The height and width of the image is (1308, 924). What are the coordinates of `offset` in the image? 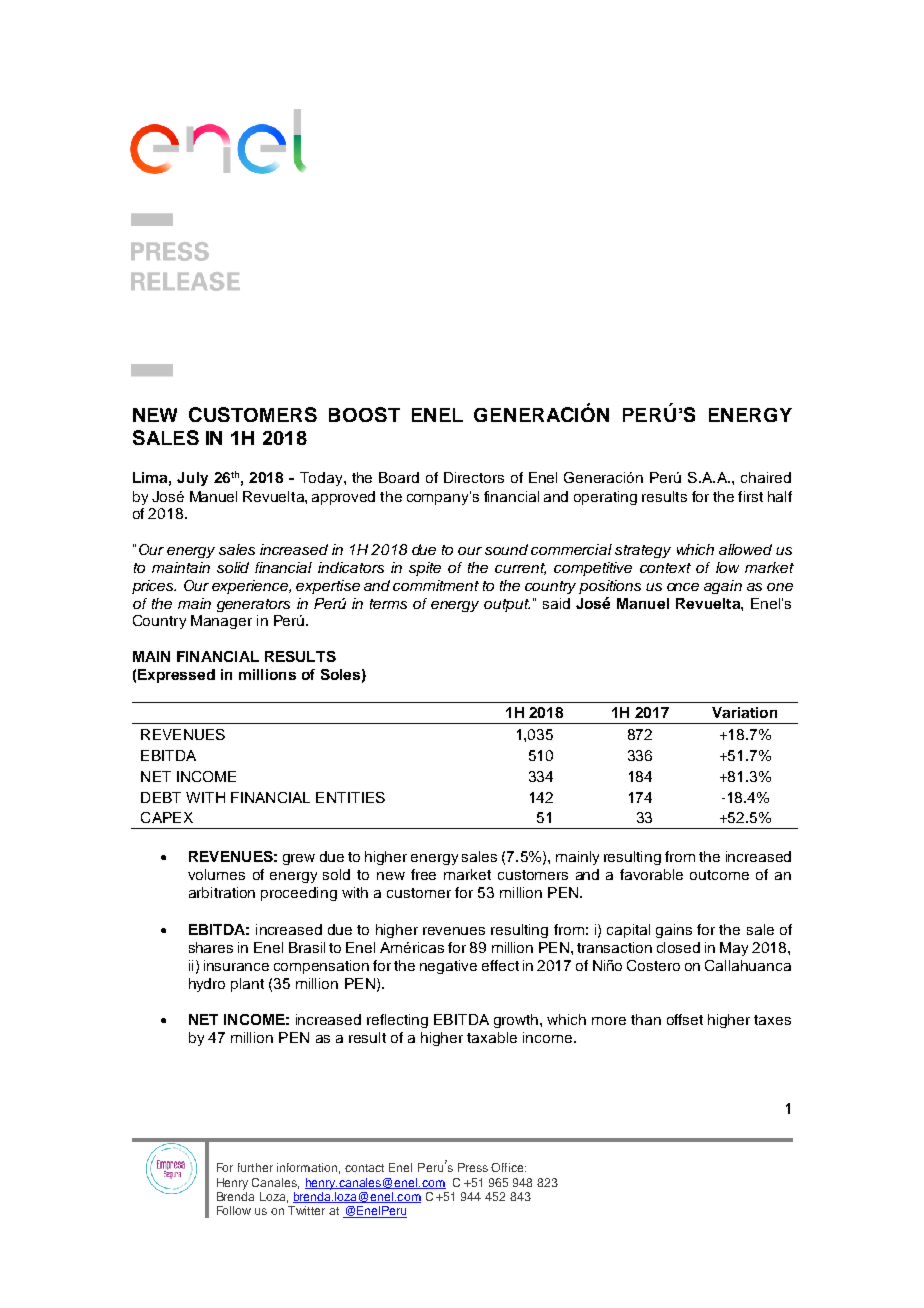 It's located at (685, 1019).
